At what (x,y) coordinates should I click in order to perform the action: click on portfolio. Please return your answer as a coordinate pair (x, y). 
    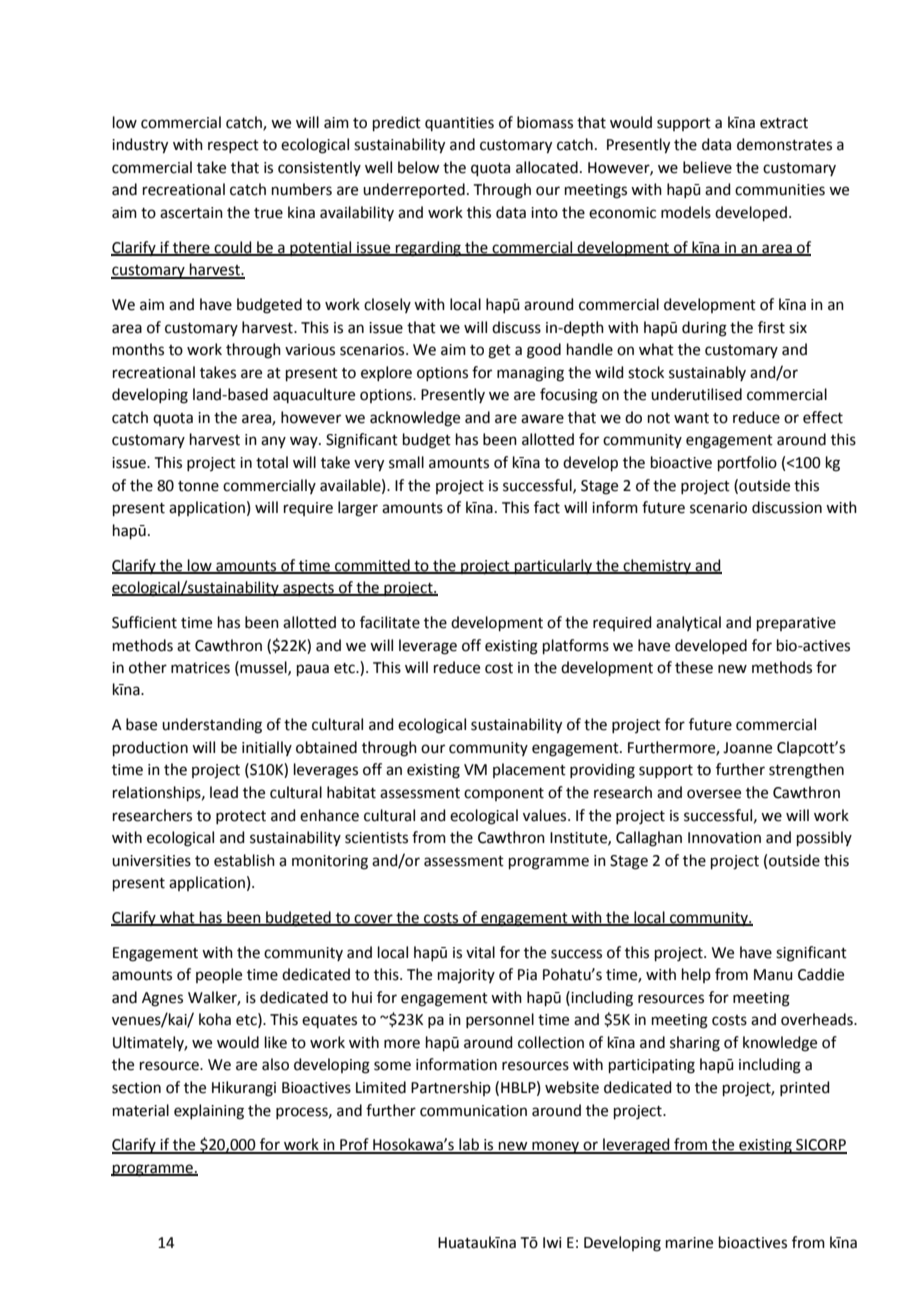
    Looking at the image, I should click on (747, 463).
